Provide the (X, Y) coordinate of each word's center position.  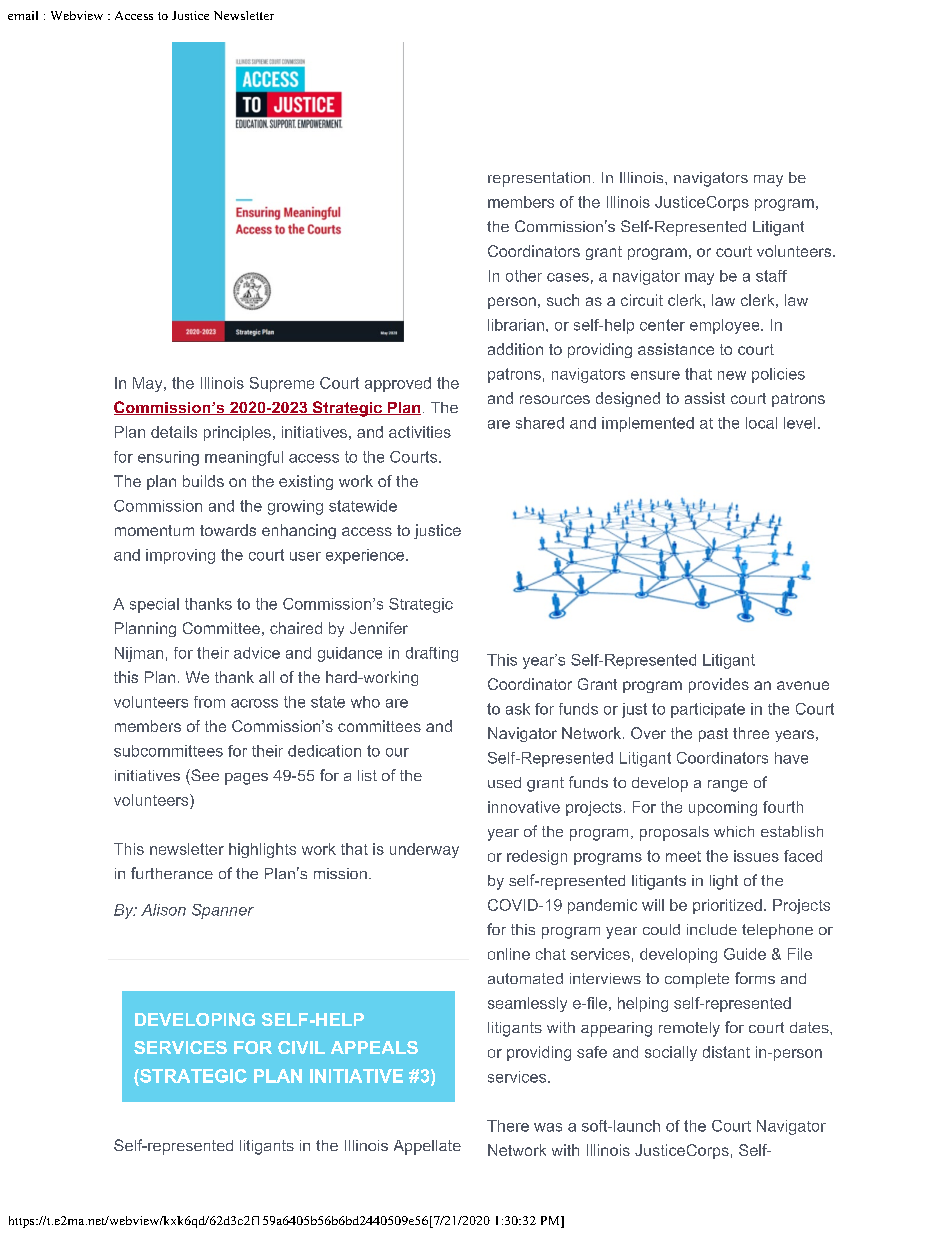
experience (366, 556)
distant (726, 1052)
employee (726, 326)
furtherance (172, 873)
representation (539, 179)
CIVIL (301, 1047)
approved (398, 384)
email (23, 15)
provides (719, 685)
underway (424, 850)
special (154, 605)
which (734, 831)
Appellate (427, 1147)
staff (771, 276)
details (174, 432)
